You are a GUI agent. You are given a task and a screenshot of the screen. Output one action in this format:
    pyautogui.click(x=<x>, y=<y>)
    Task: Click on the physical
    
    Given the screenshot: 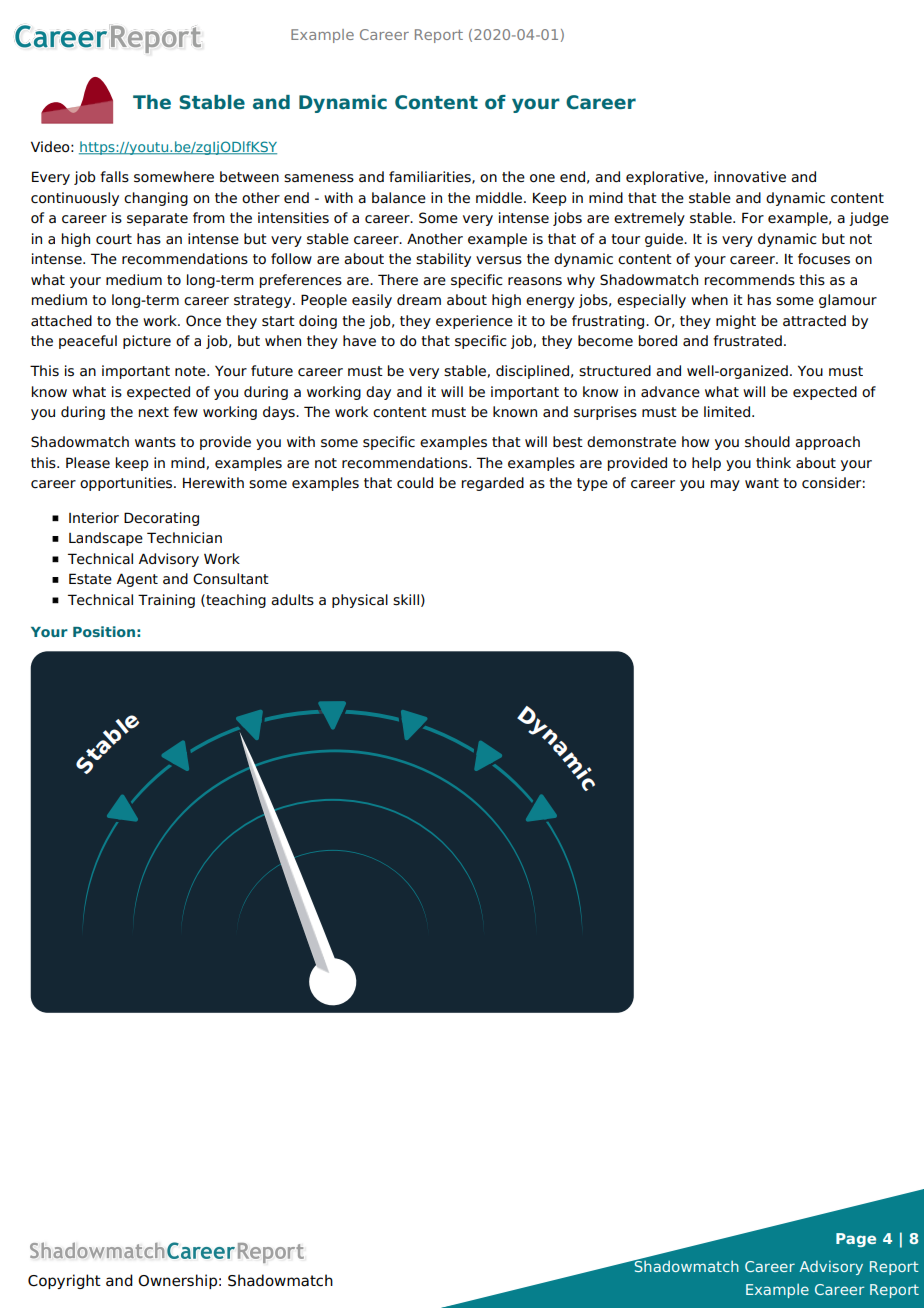 What is the action you would take?
    pyautogui.click(x=360, y=601)
